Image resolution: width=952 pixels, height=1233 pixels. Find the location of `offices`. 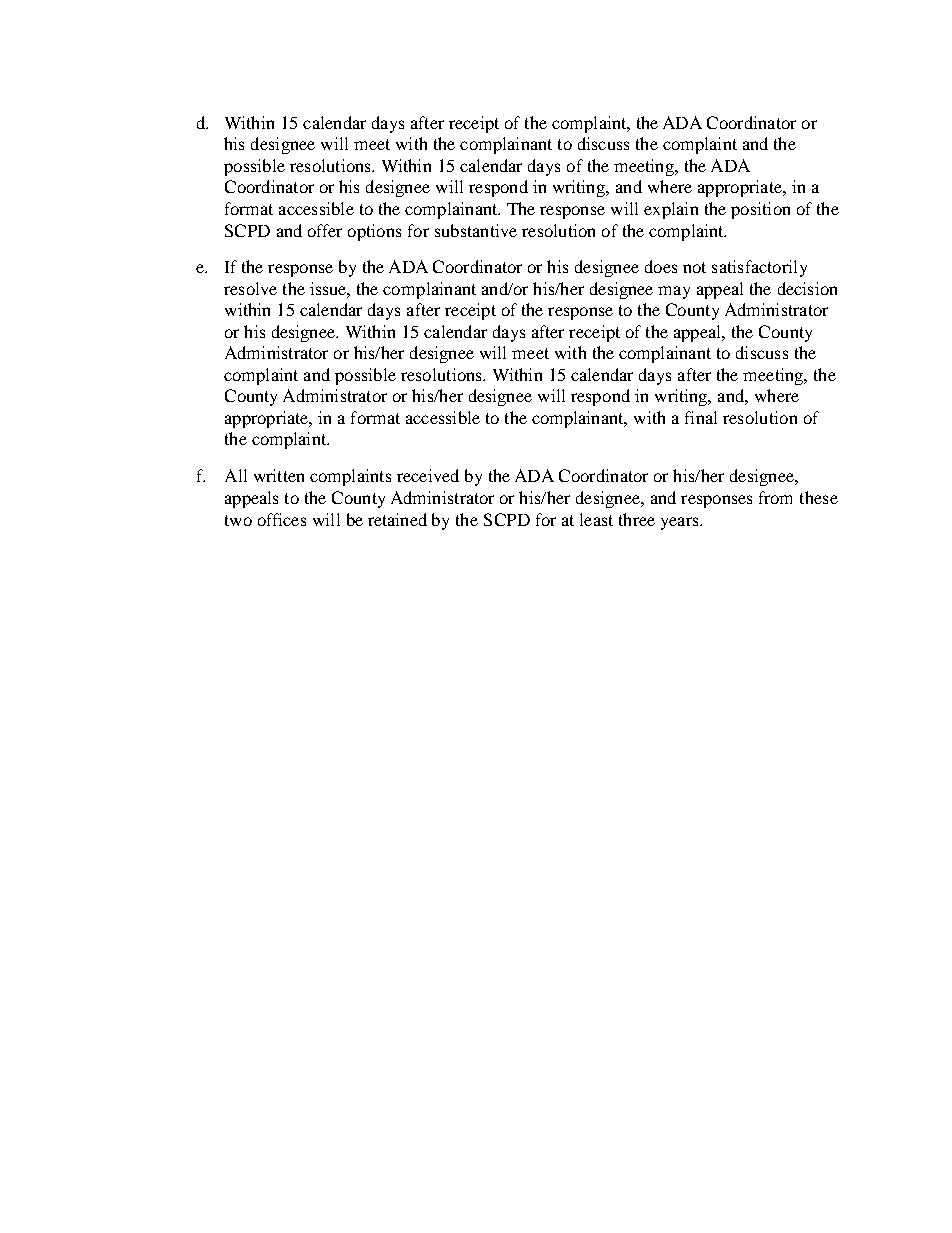

offices is located at coordinates (282, 519).
